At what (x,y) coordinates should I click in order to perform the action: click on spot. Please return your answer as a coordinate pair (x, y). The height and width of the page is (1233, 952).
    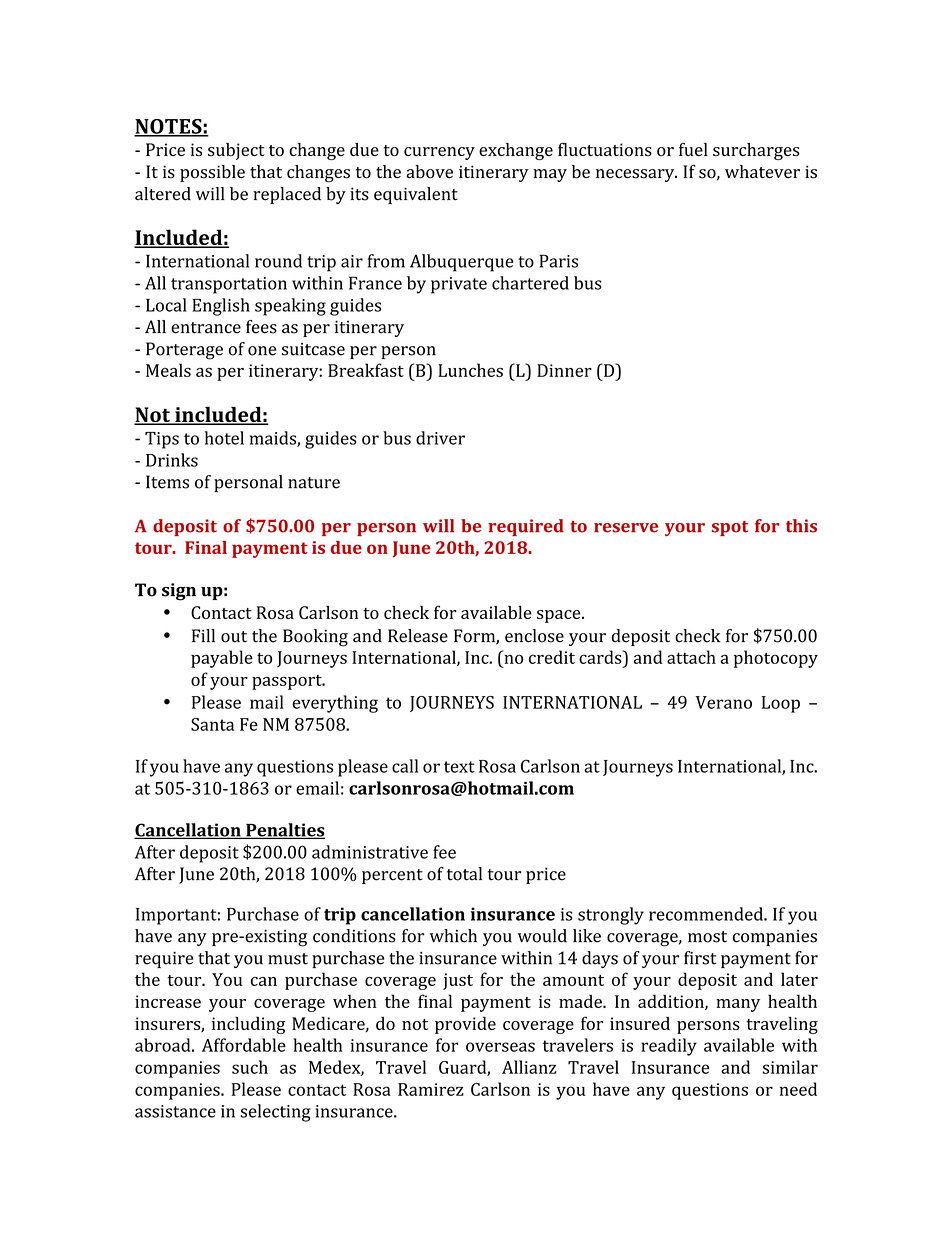
    Looking at the image, I should click on (730, 528).
